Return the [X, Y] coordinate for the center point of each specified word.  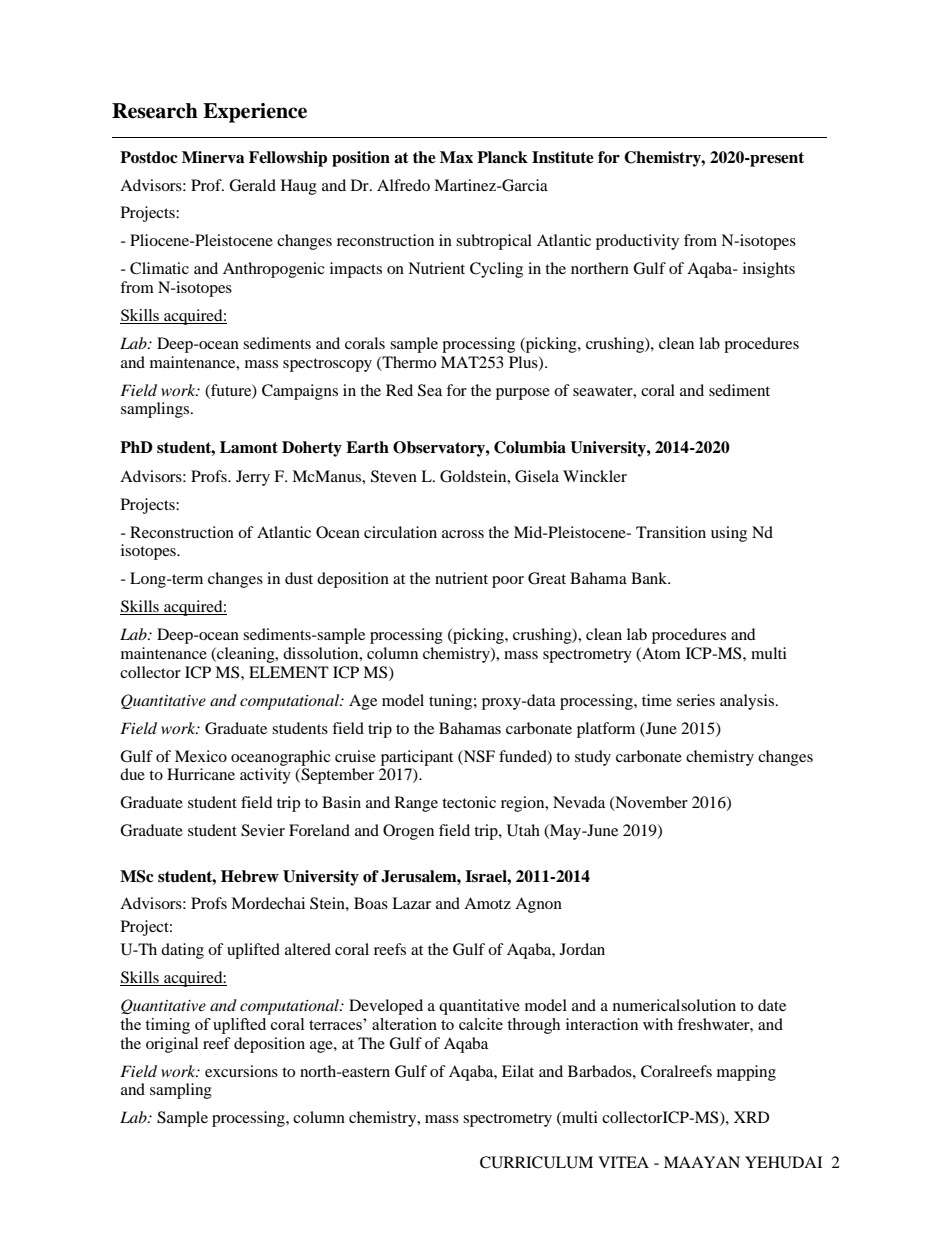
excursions [241, 1071]
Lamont [249, 447]
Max [456, 157]
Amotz [487, 903]
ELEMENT [289, 672]
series [696, 700]
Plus [524, 363]
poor [508, 582]
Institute [563, 157]
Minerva [213, 157]
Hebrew [250, 876]
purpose [523, 394]
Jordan [582, 949]
